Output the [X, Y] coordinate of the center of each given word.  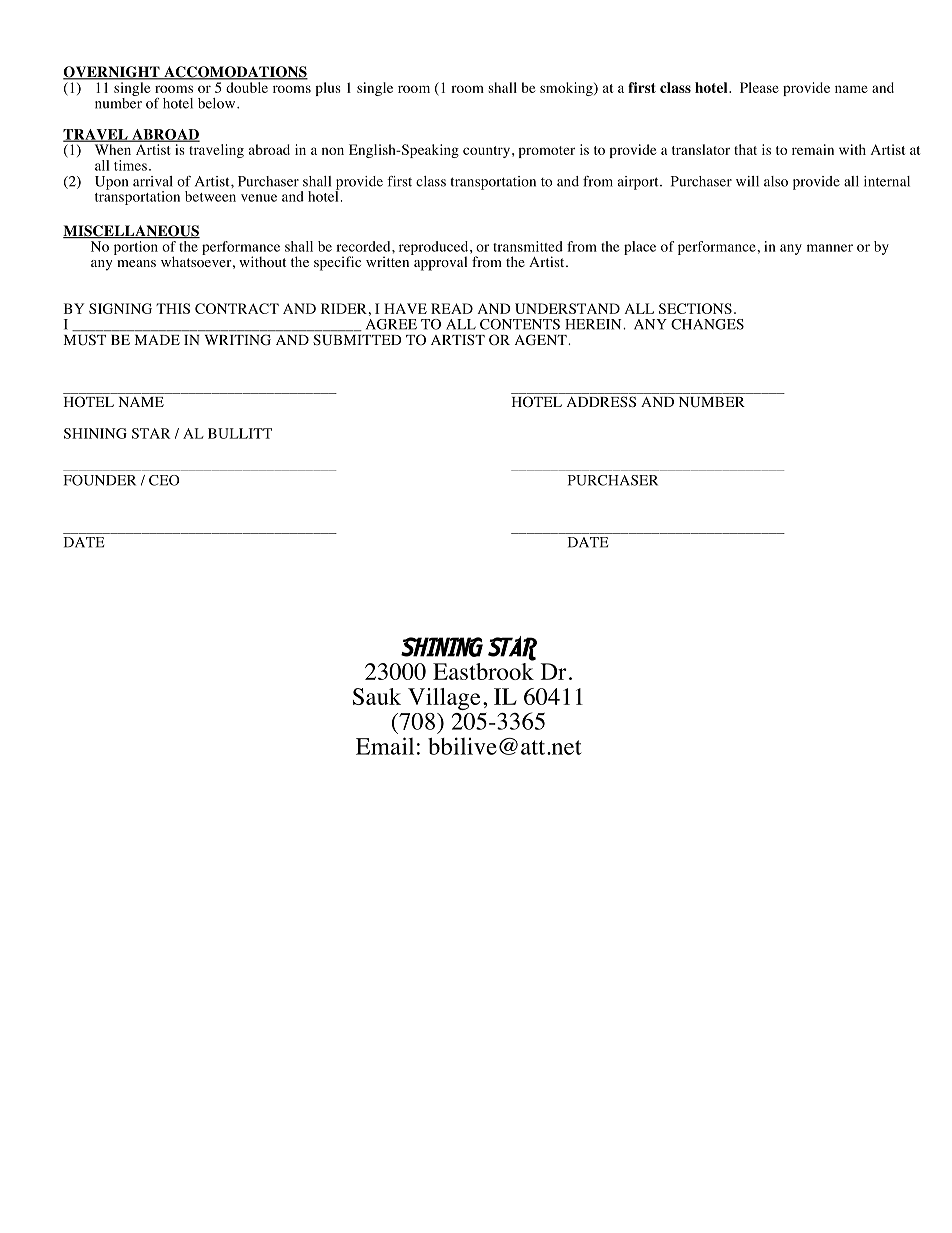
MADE [157, 340]
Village [444, 699]
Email [385, 746]
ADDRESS [601, 401]
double [247, 87]
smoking [567, 89]
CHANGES [707, 324]
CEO [164, 480]
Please [759, 87]
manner [830, 248]
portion [136, 248]
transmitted [528, 246]
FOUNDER [100, 480]
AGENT [542, 340]
